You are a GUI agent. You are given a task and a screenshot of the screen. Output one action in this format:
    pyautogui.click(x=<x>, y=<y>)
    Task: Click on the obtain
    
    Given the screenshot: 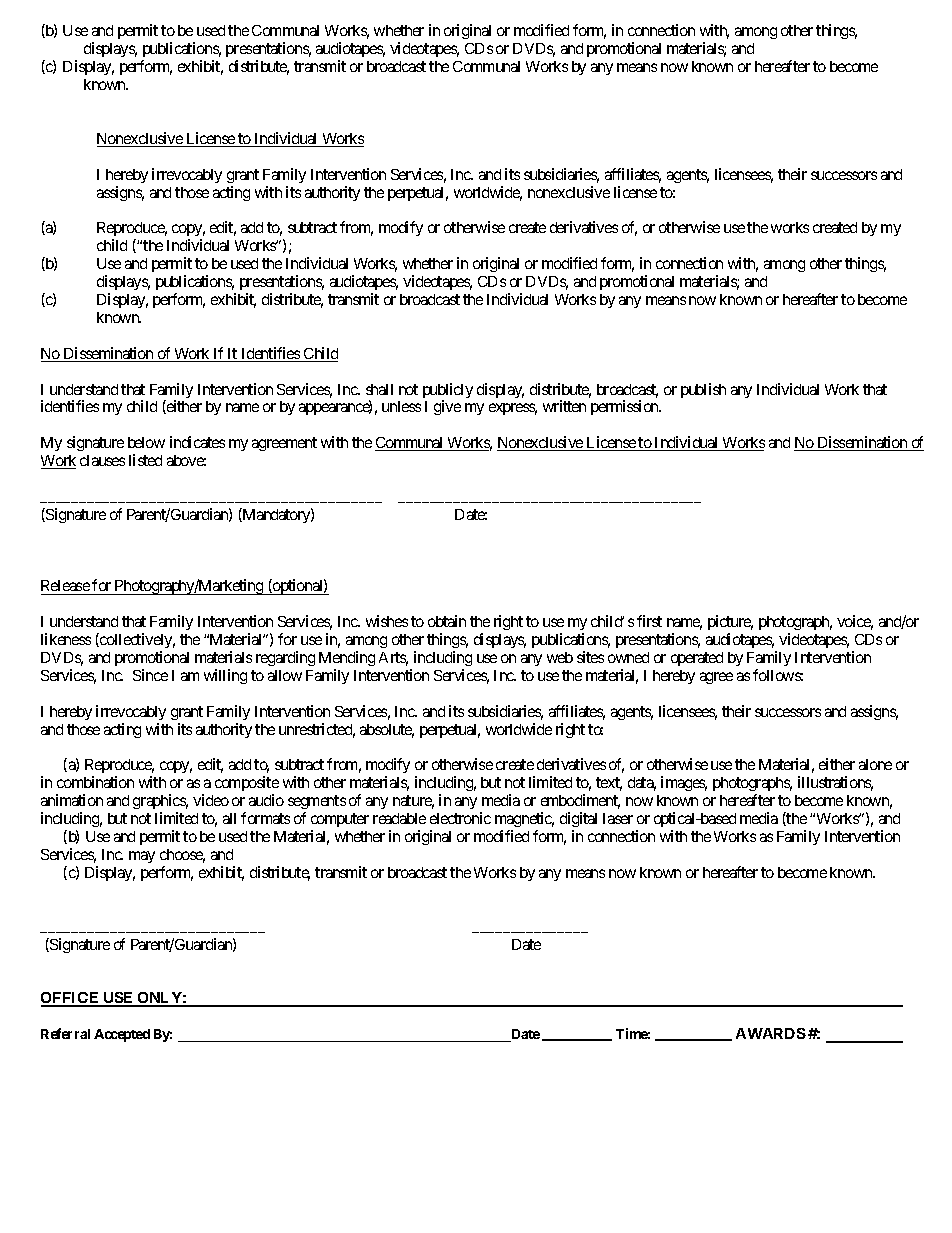 What is the action you would take?
    pyautogui.click(x=447, y=621)
